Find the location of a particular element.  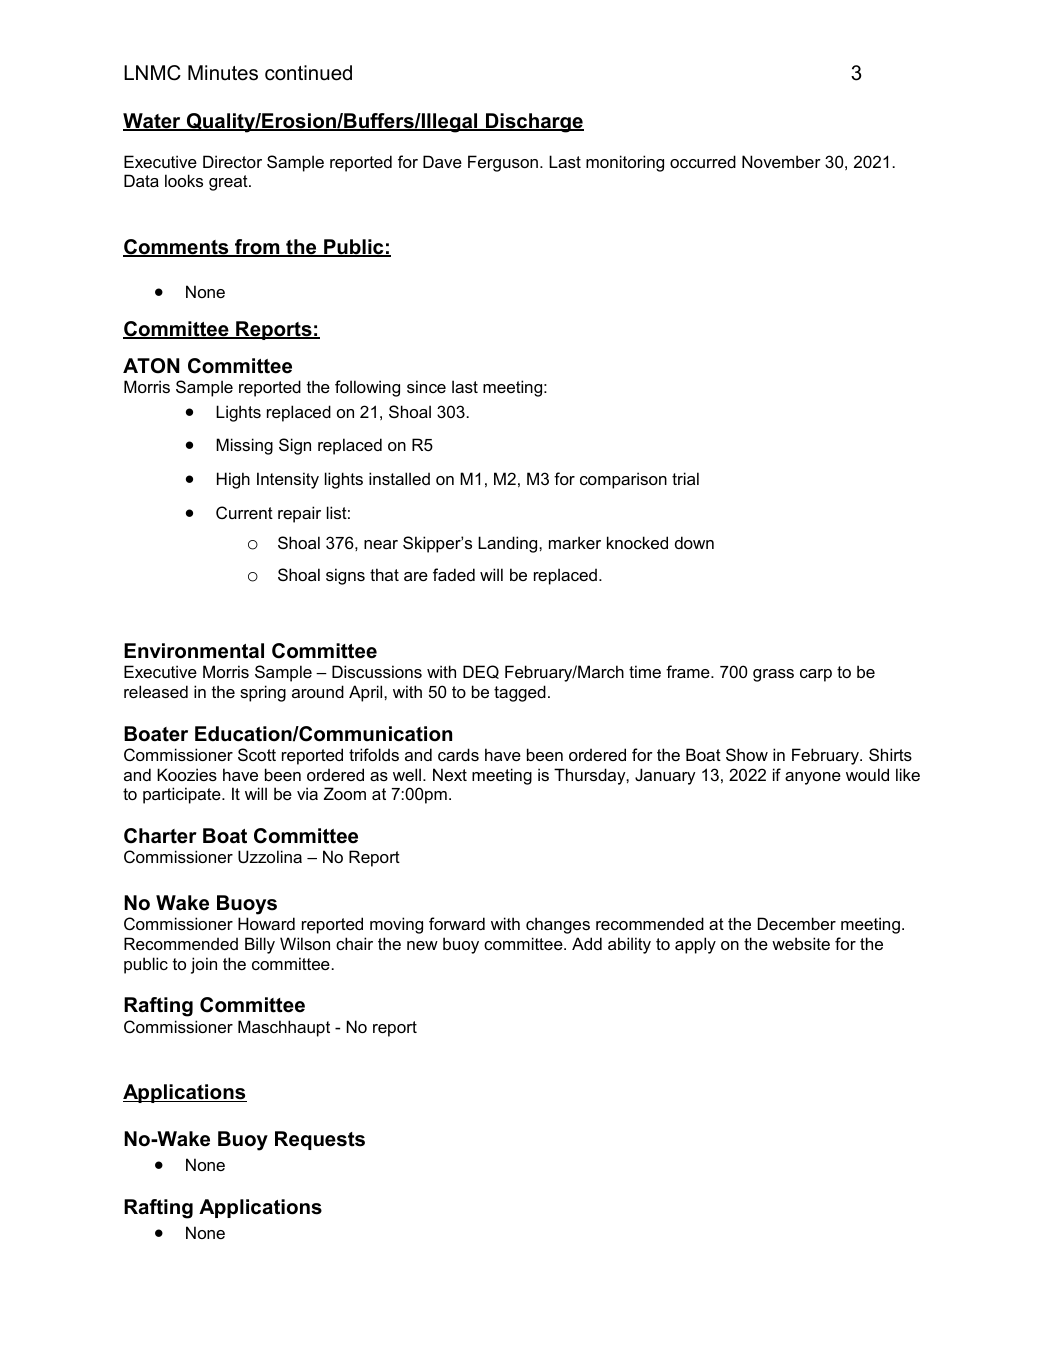

carp is located at coordinates (816, 675).
